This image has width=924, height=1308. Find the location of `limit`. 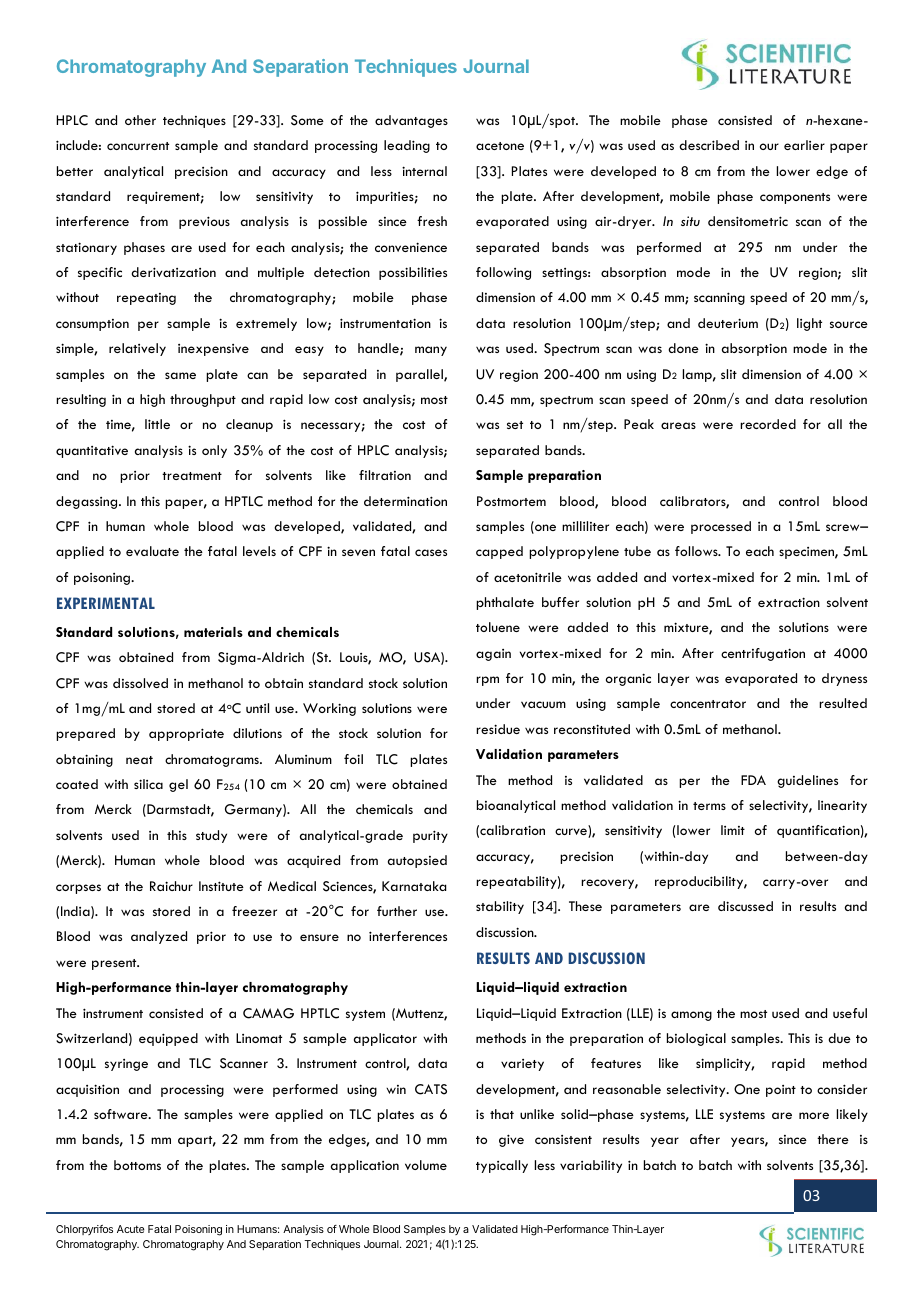

limit is located at coordinates (733, 830).
